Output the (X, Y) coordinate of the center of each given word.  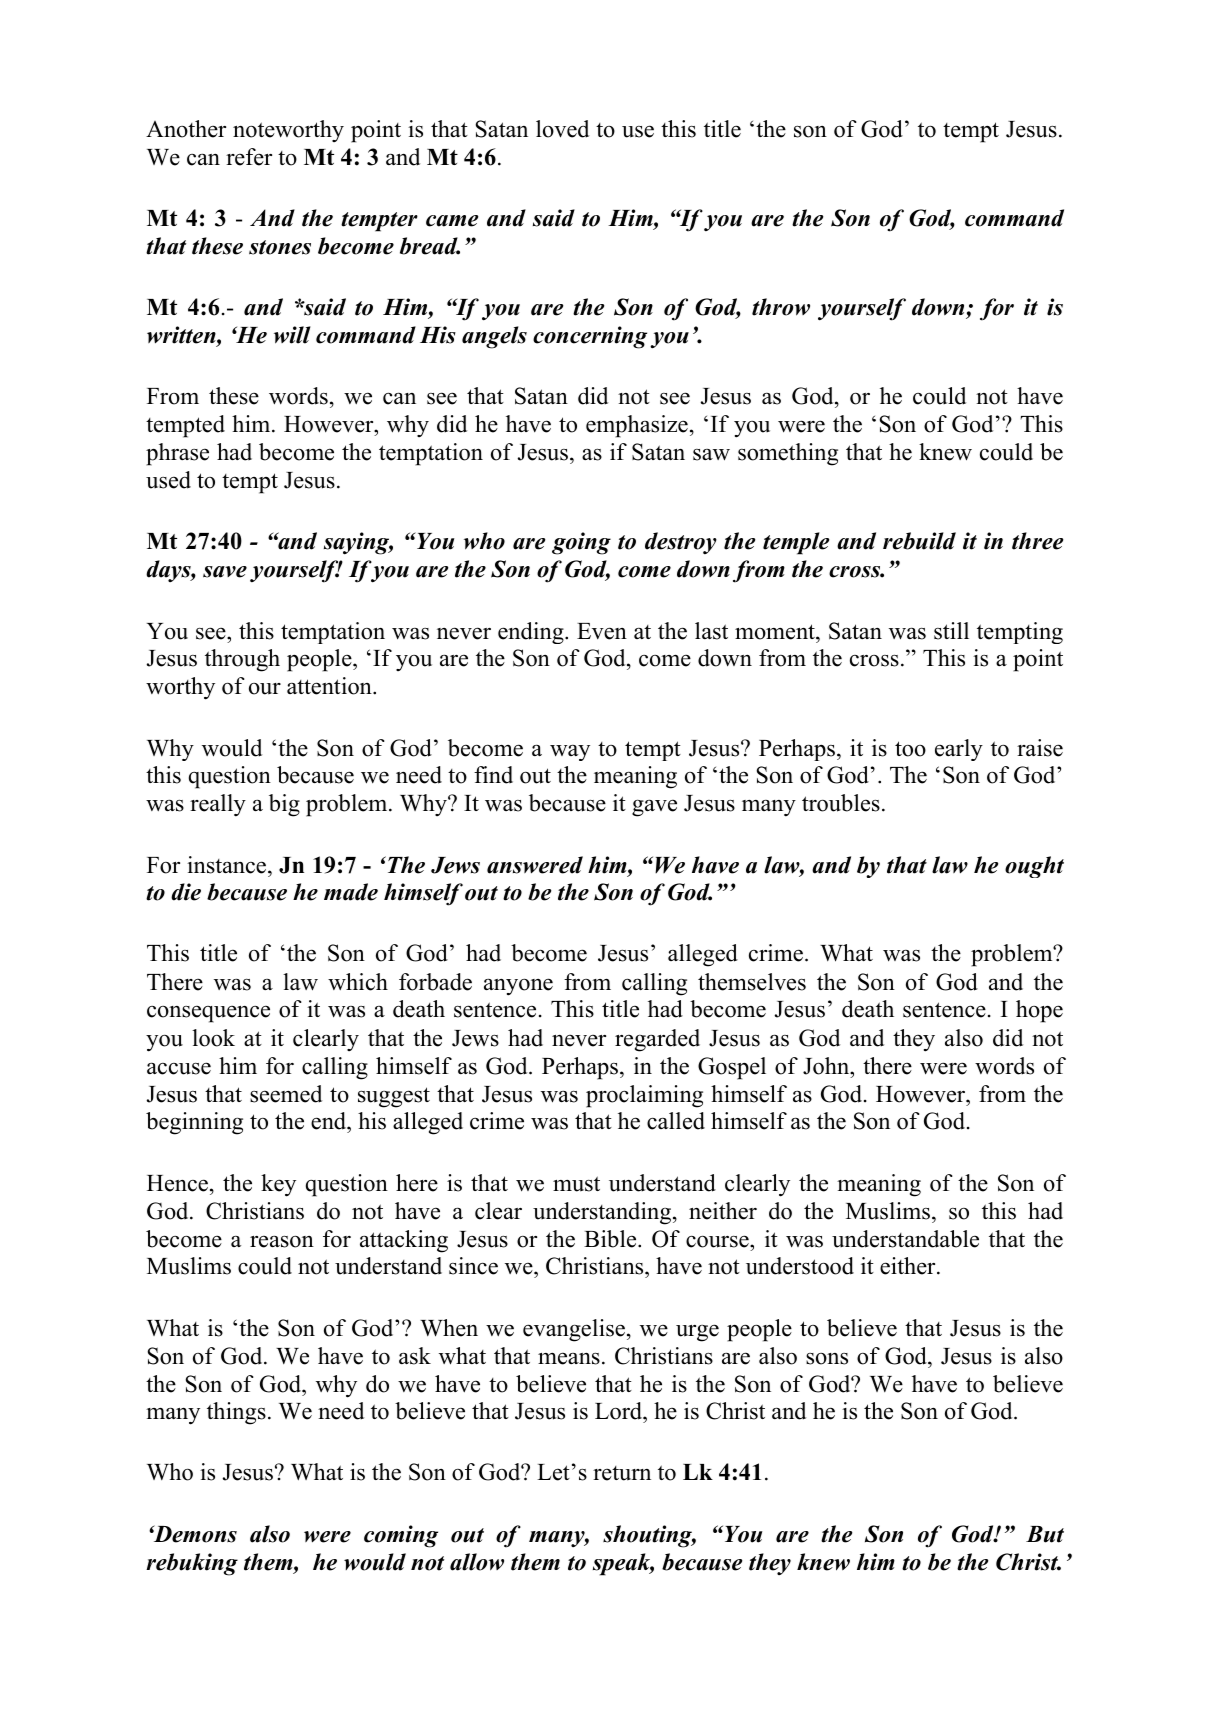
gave (654, 808)
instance (228, 865)
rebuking (192, 1564)
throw (781, 307)
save (225, 572)
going (581, 543)
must (576, 1184)
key (278, 1185)
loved (562, 129)
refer (249, 157)
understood (800, 1266)
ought (1034, 867)
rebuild (919, 541)
